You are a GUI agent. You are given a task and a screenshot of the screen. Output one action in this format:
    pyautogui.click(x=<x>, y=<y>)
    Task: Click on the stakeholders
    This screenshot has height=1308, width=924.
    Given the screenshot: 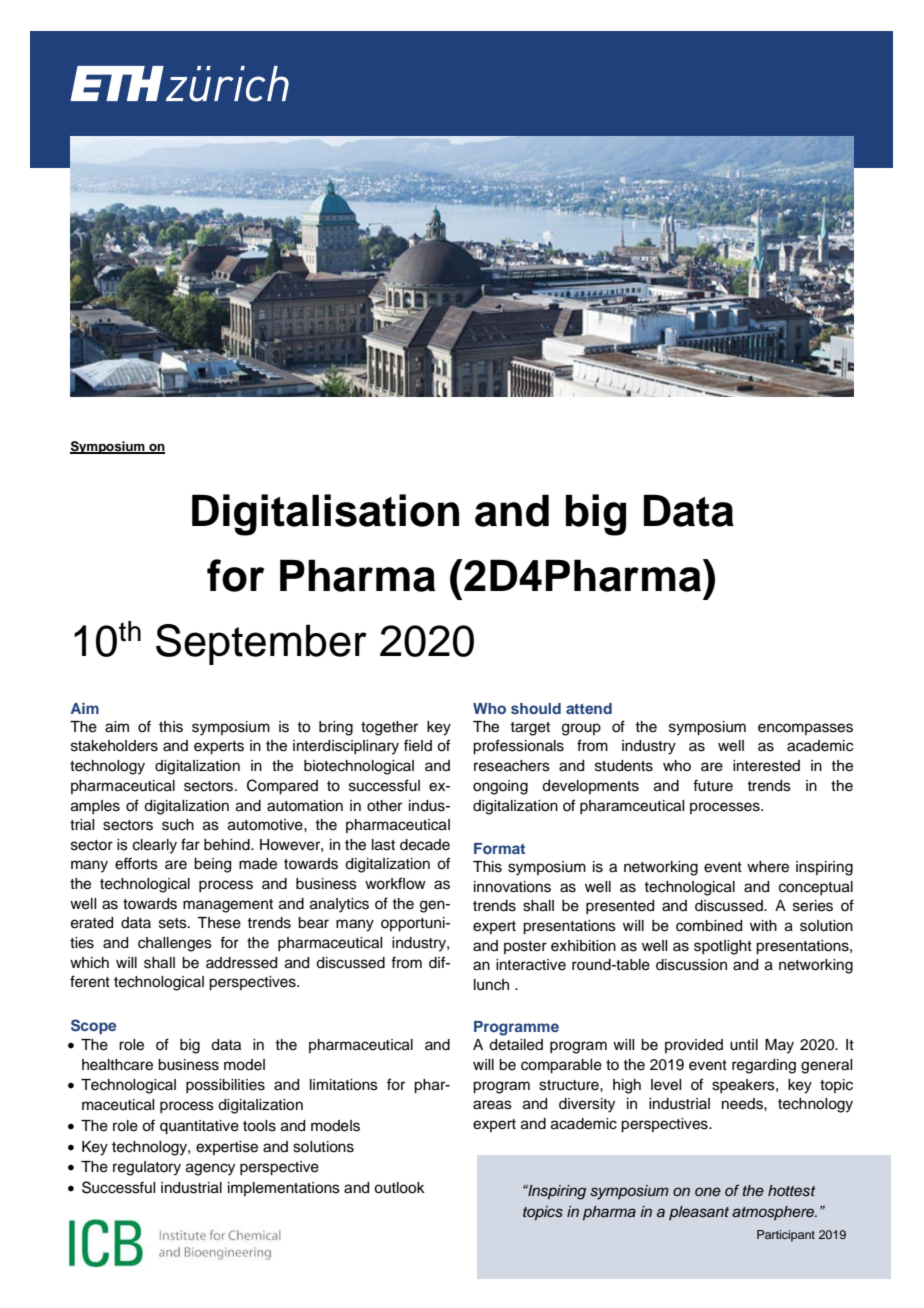 What is the action you would take?
    pyautogui.click(x=114, y=746)
